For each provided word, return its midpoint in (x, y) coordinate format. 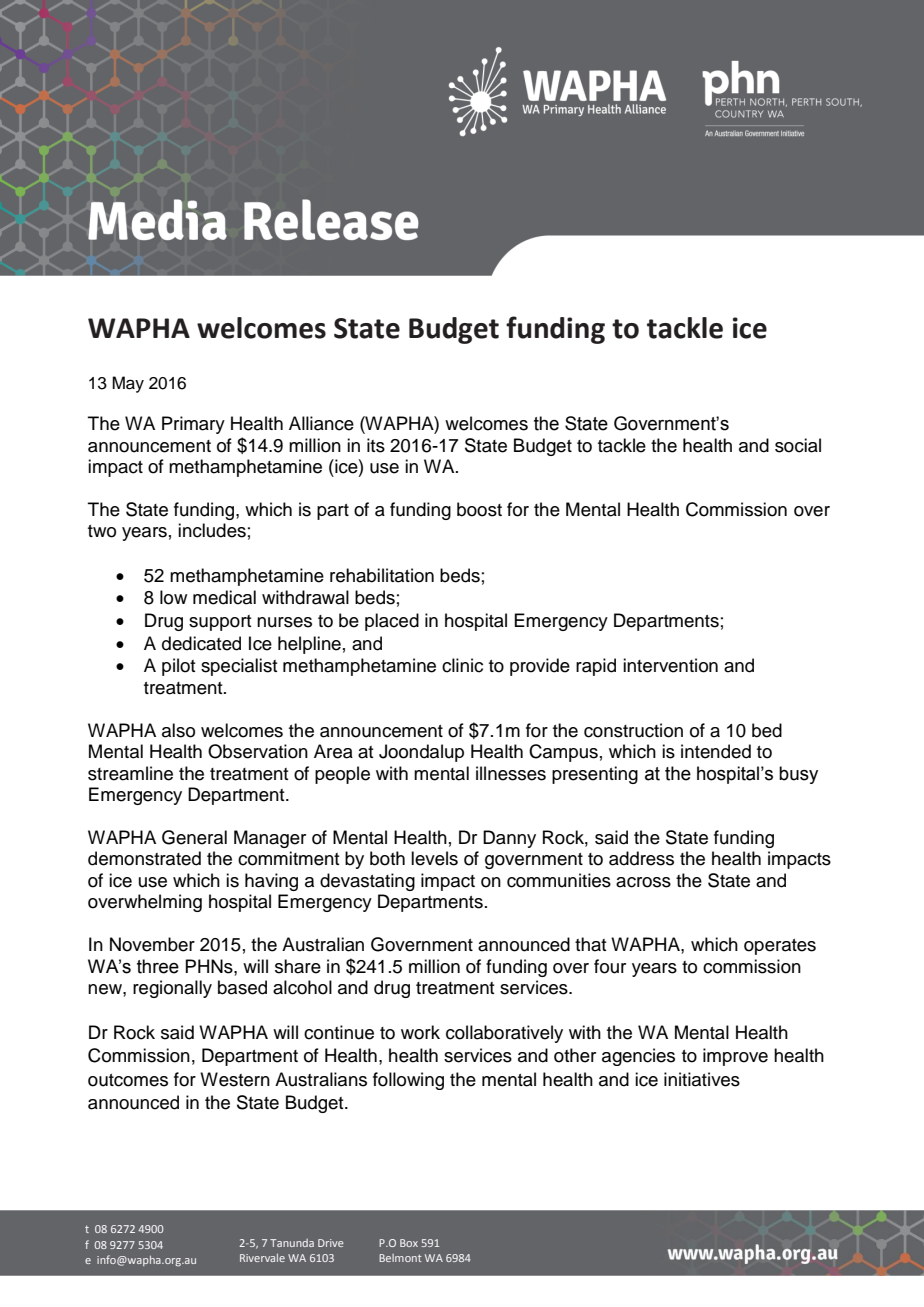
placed (392, 622)
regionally (172, 989)
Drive (331, 1243)
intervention (670, 665)
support (220, 623)
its (376, 445)
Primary (193, 425)
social (798, 445)
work (420, 1032)
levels (434, 858)
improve (735, 1057)
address (641, 858)
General (194, 837)
